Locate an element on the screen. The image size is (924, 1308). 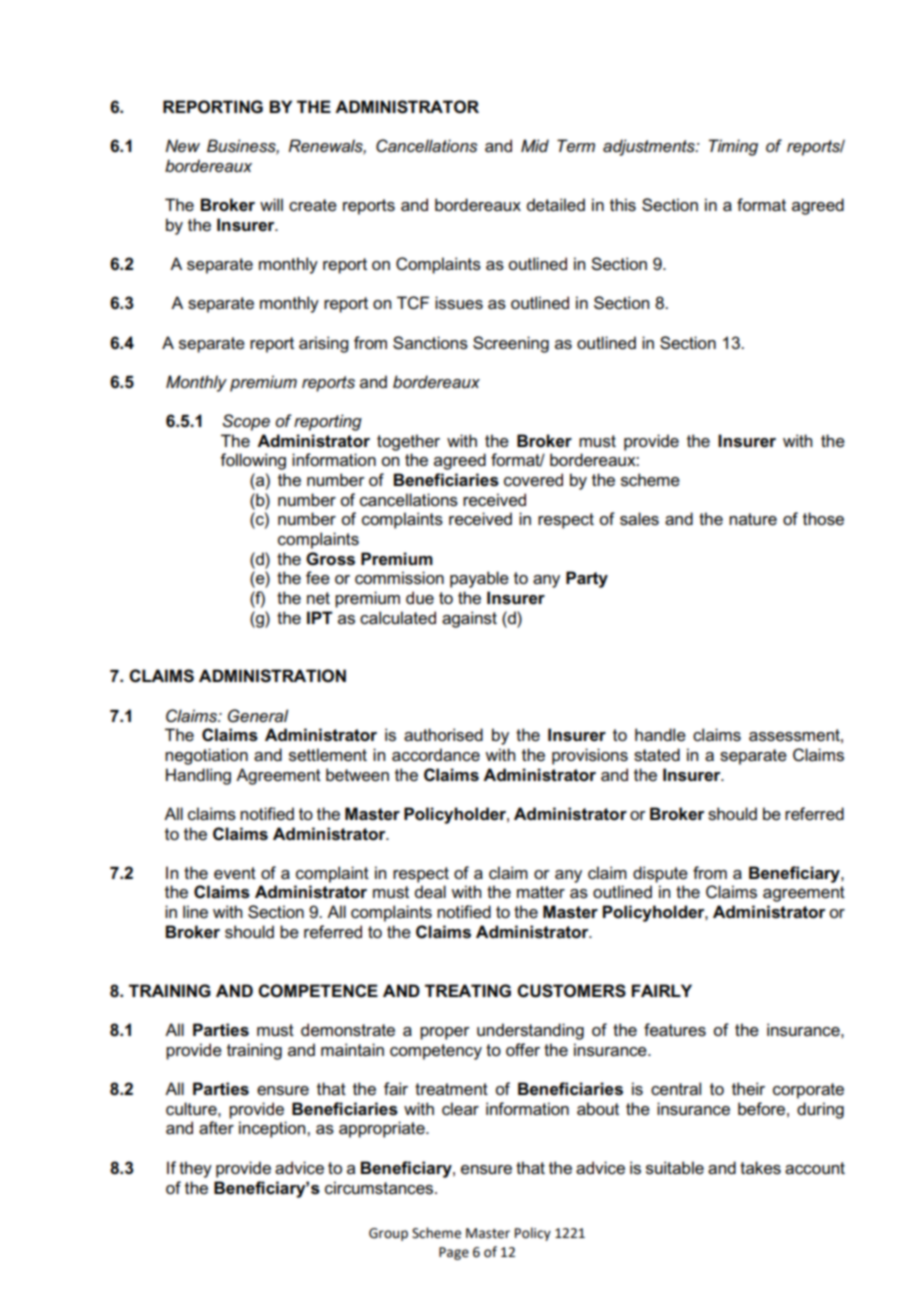
handle is located at coordinates (660, 735).
